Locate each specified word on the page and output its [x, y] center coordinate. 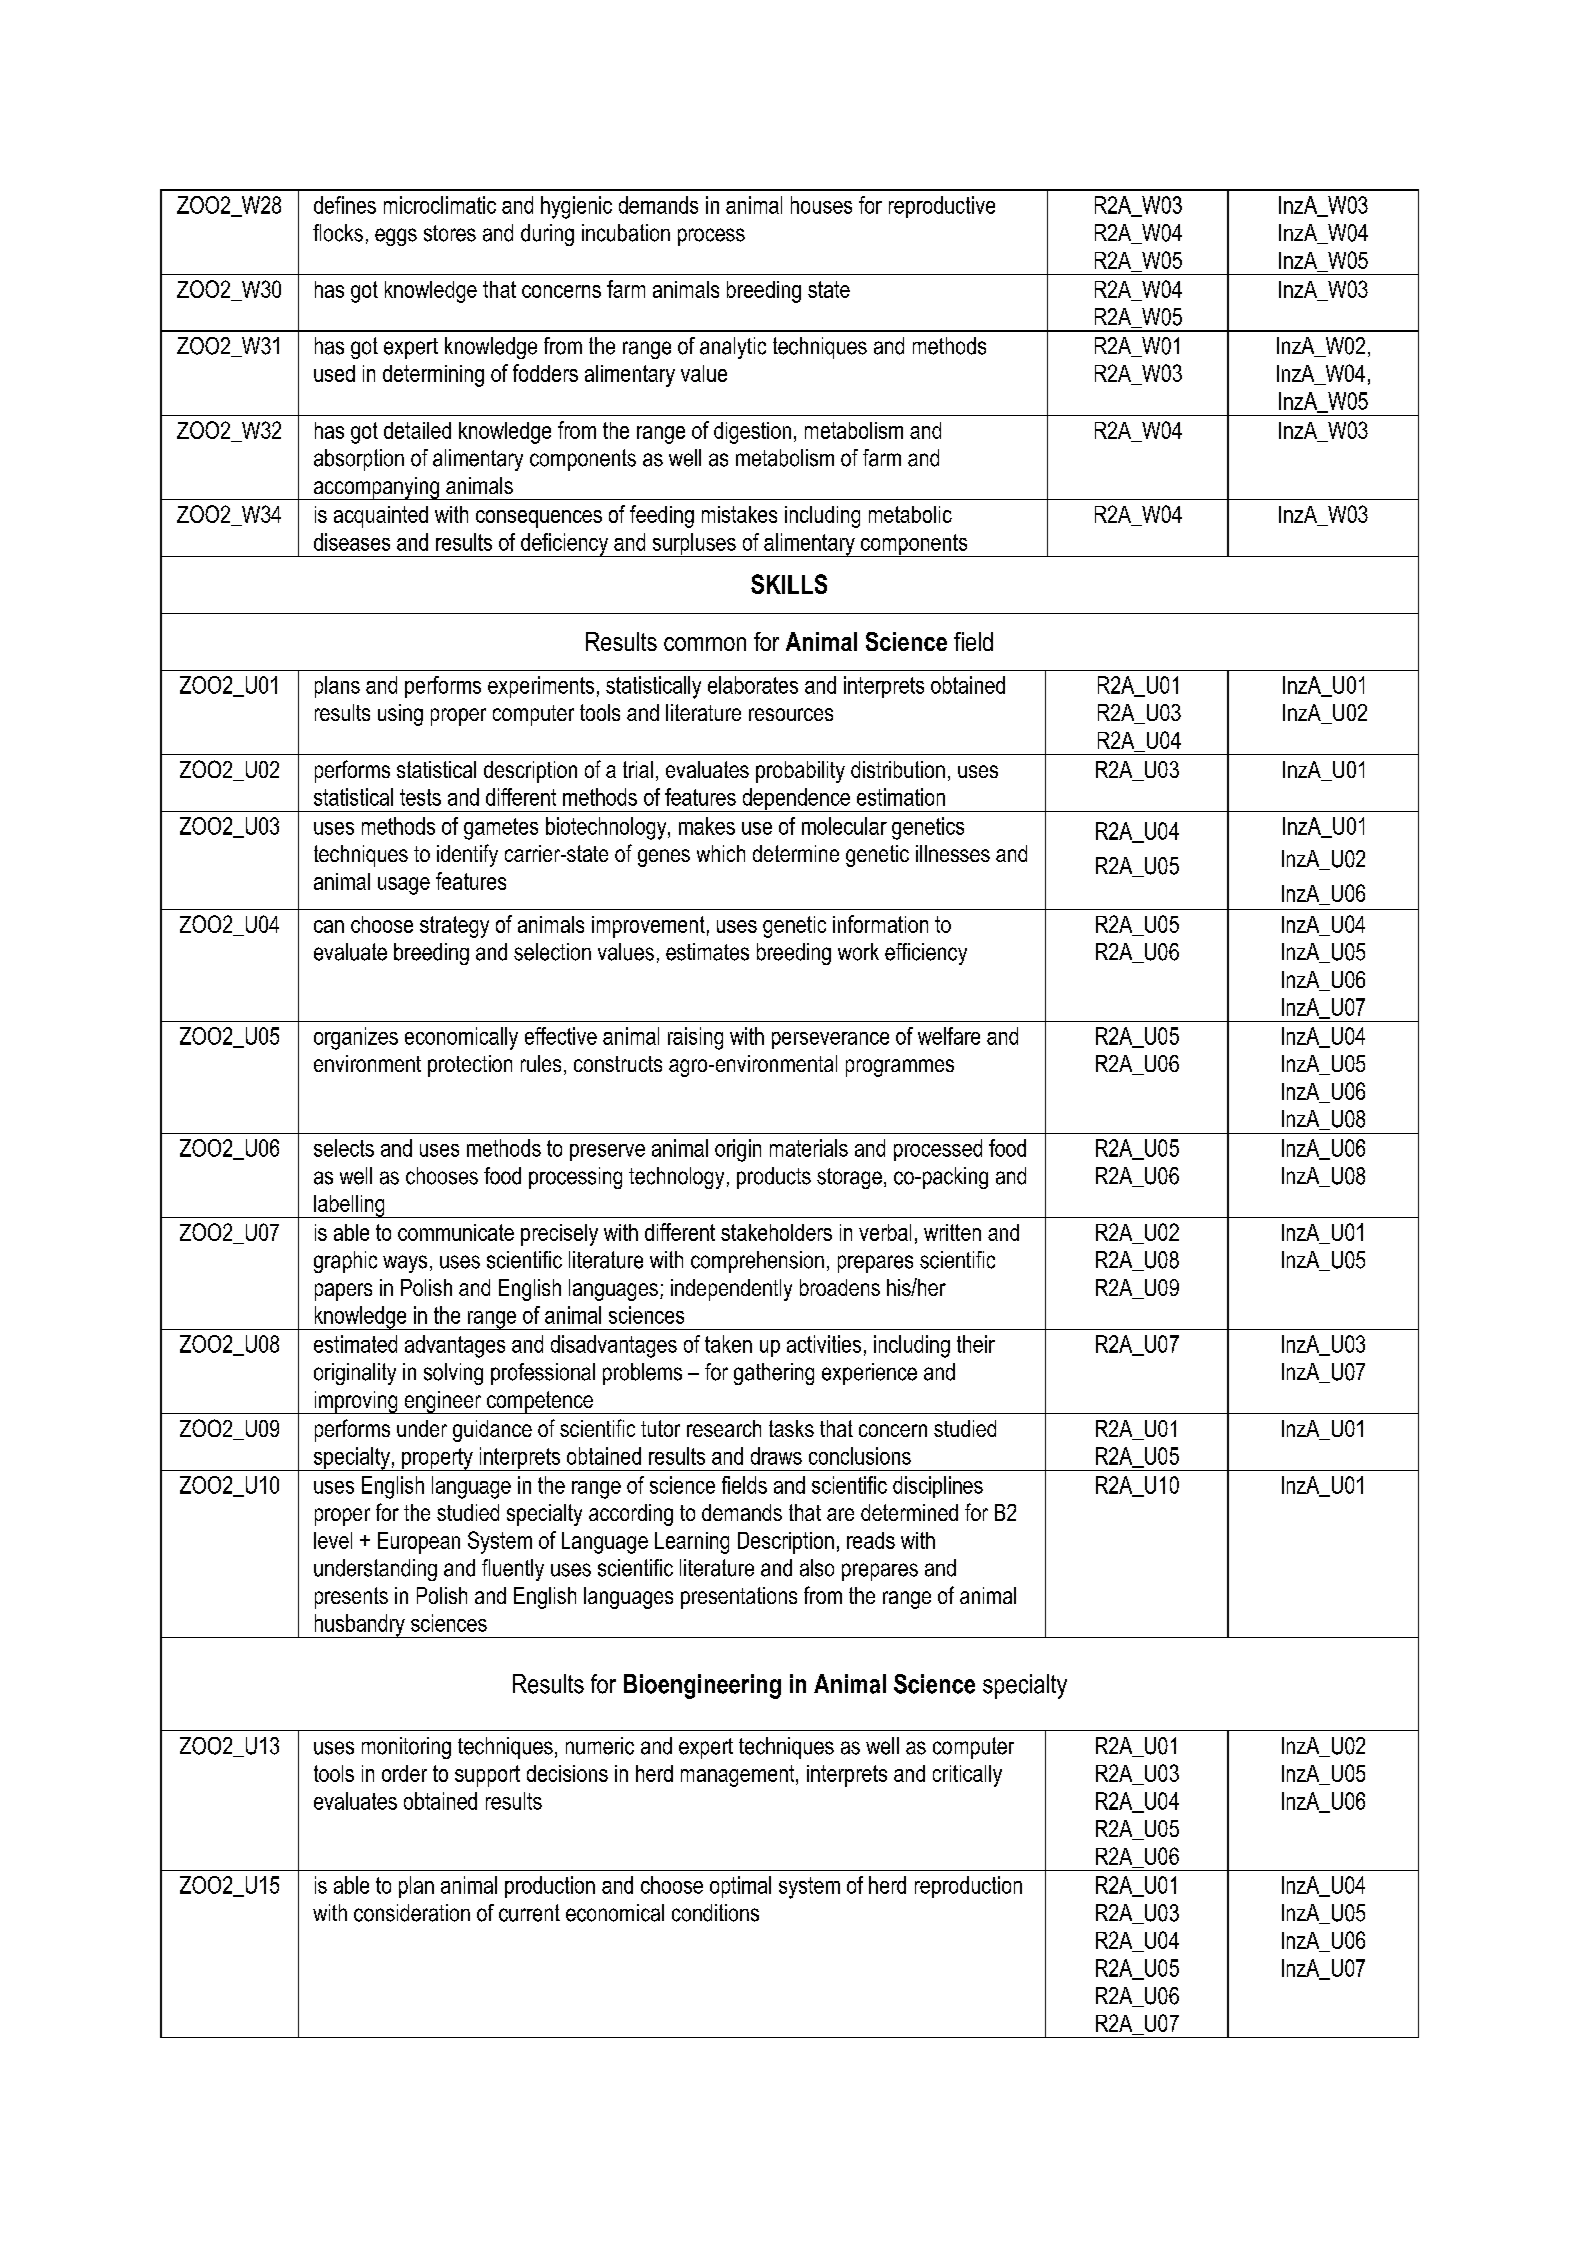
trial [638, 769]
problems [642, 1374]
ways [405, 1264]
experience [869, 1374]
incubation [626, 233]
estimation [901, 797]
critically [967, 1776]
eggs [396, 237]
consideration [412, 1913]
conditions [715, 1913]
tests [420, 797]
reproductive [942, 207]
